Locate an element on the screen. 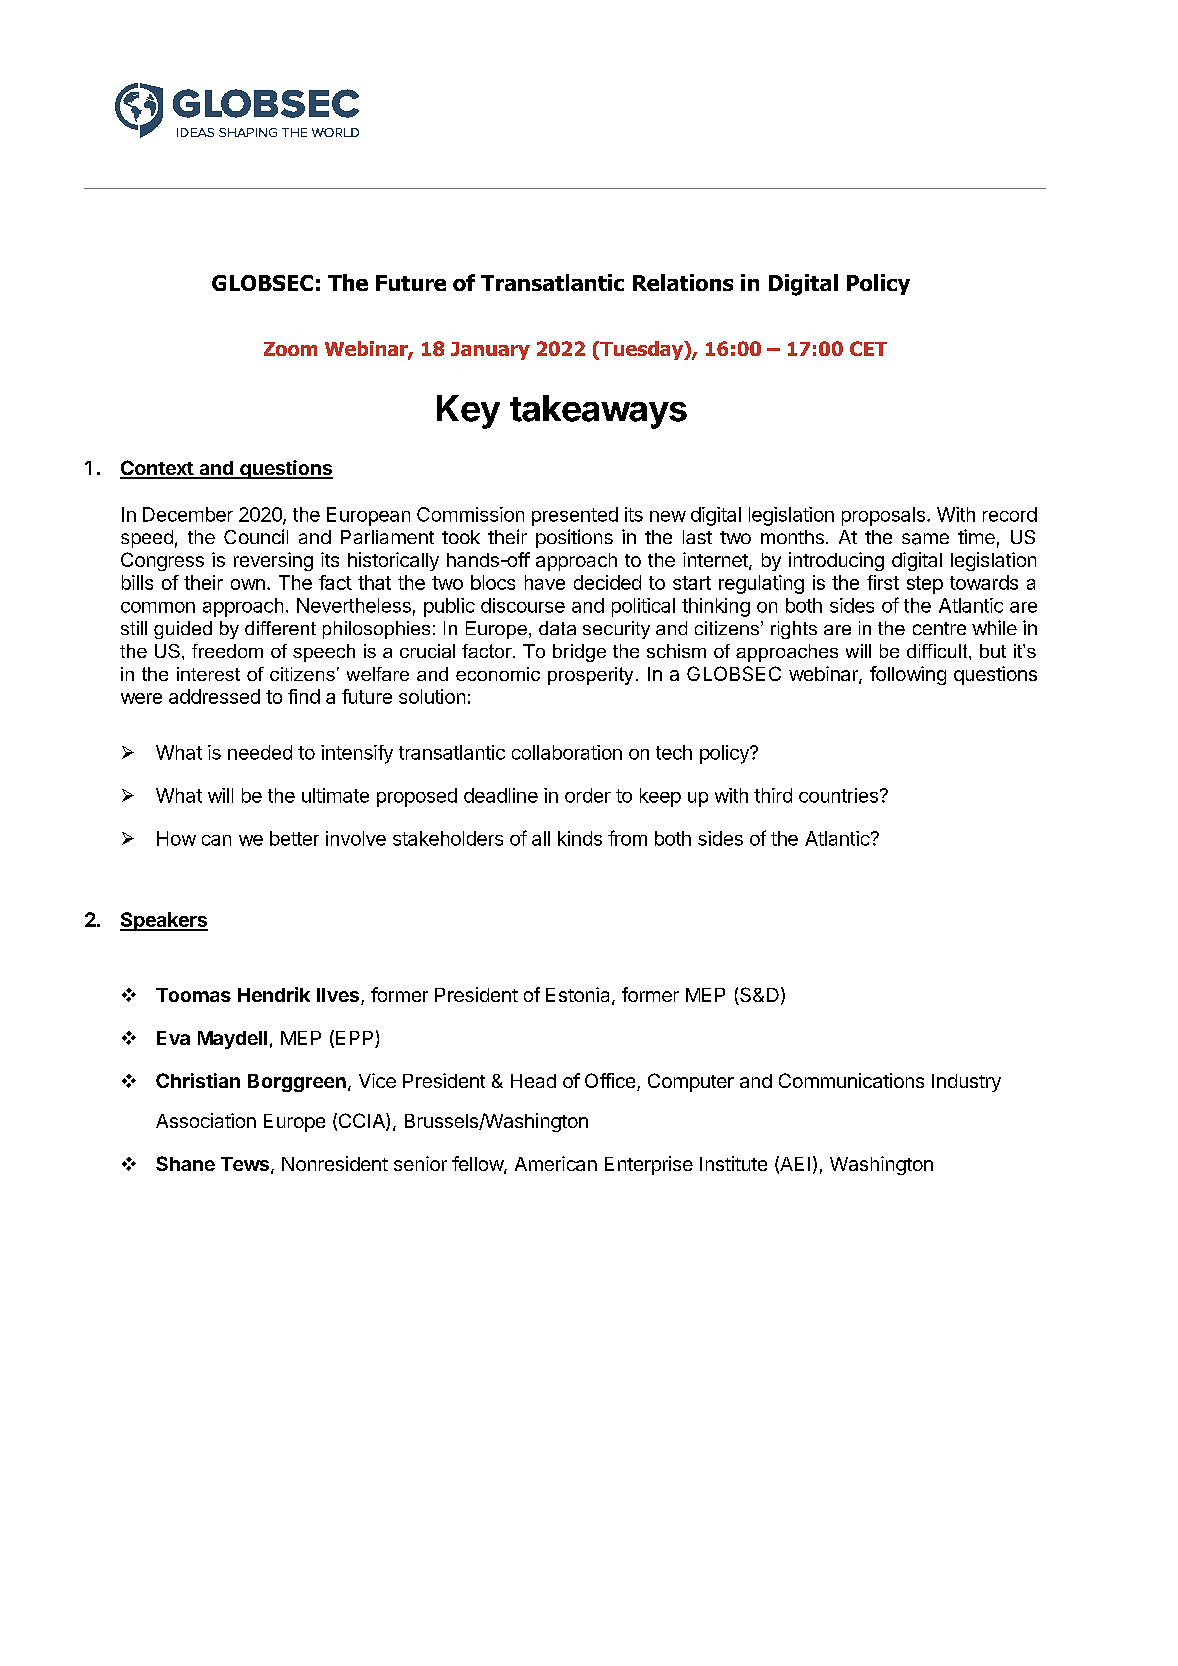  addressed is located at coordinates (214, 696).
